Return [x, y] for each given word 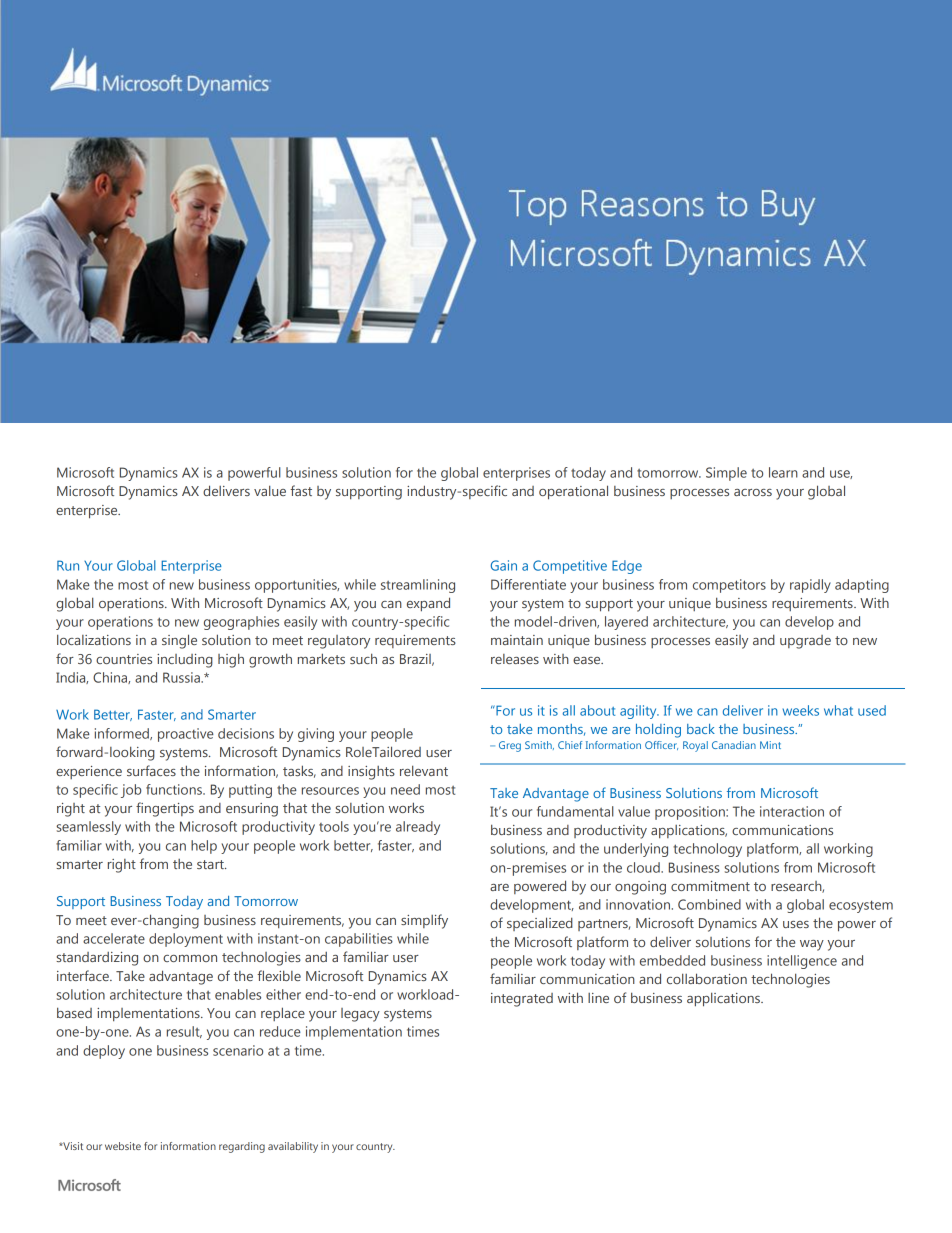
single [179, 641]
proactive [186, 735]
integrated [522, 1000]
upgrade [805, 642]
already [418, 828]
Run [68, 565]
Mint [770, 745]
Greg [510, 746]
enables [238, 994]
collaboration [707, 978]
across [753, 492]
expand [428, 604]
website [123, 1146]
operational [573, 492]
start [211, 864]
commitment [710, 886]
